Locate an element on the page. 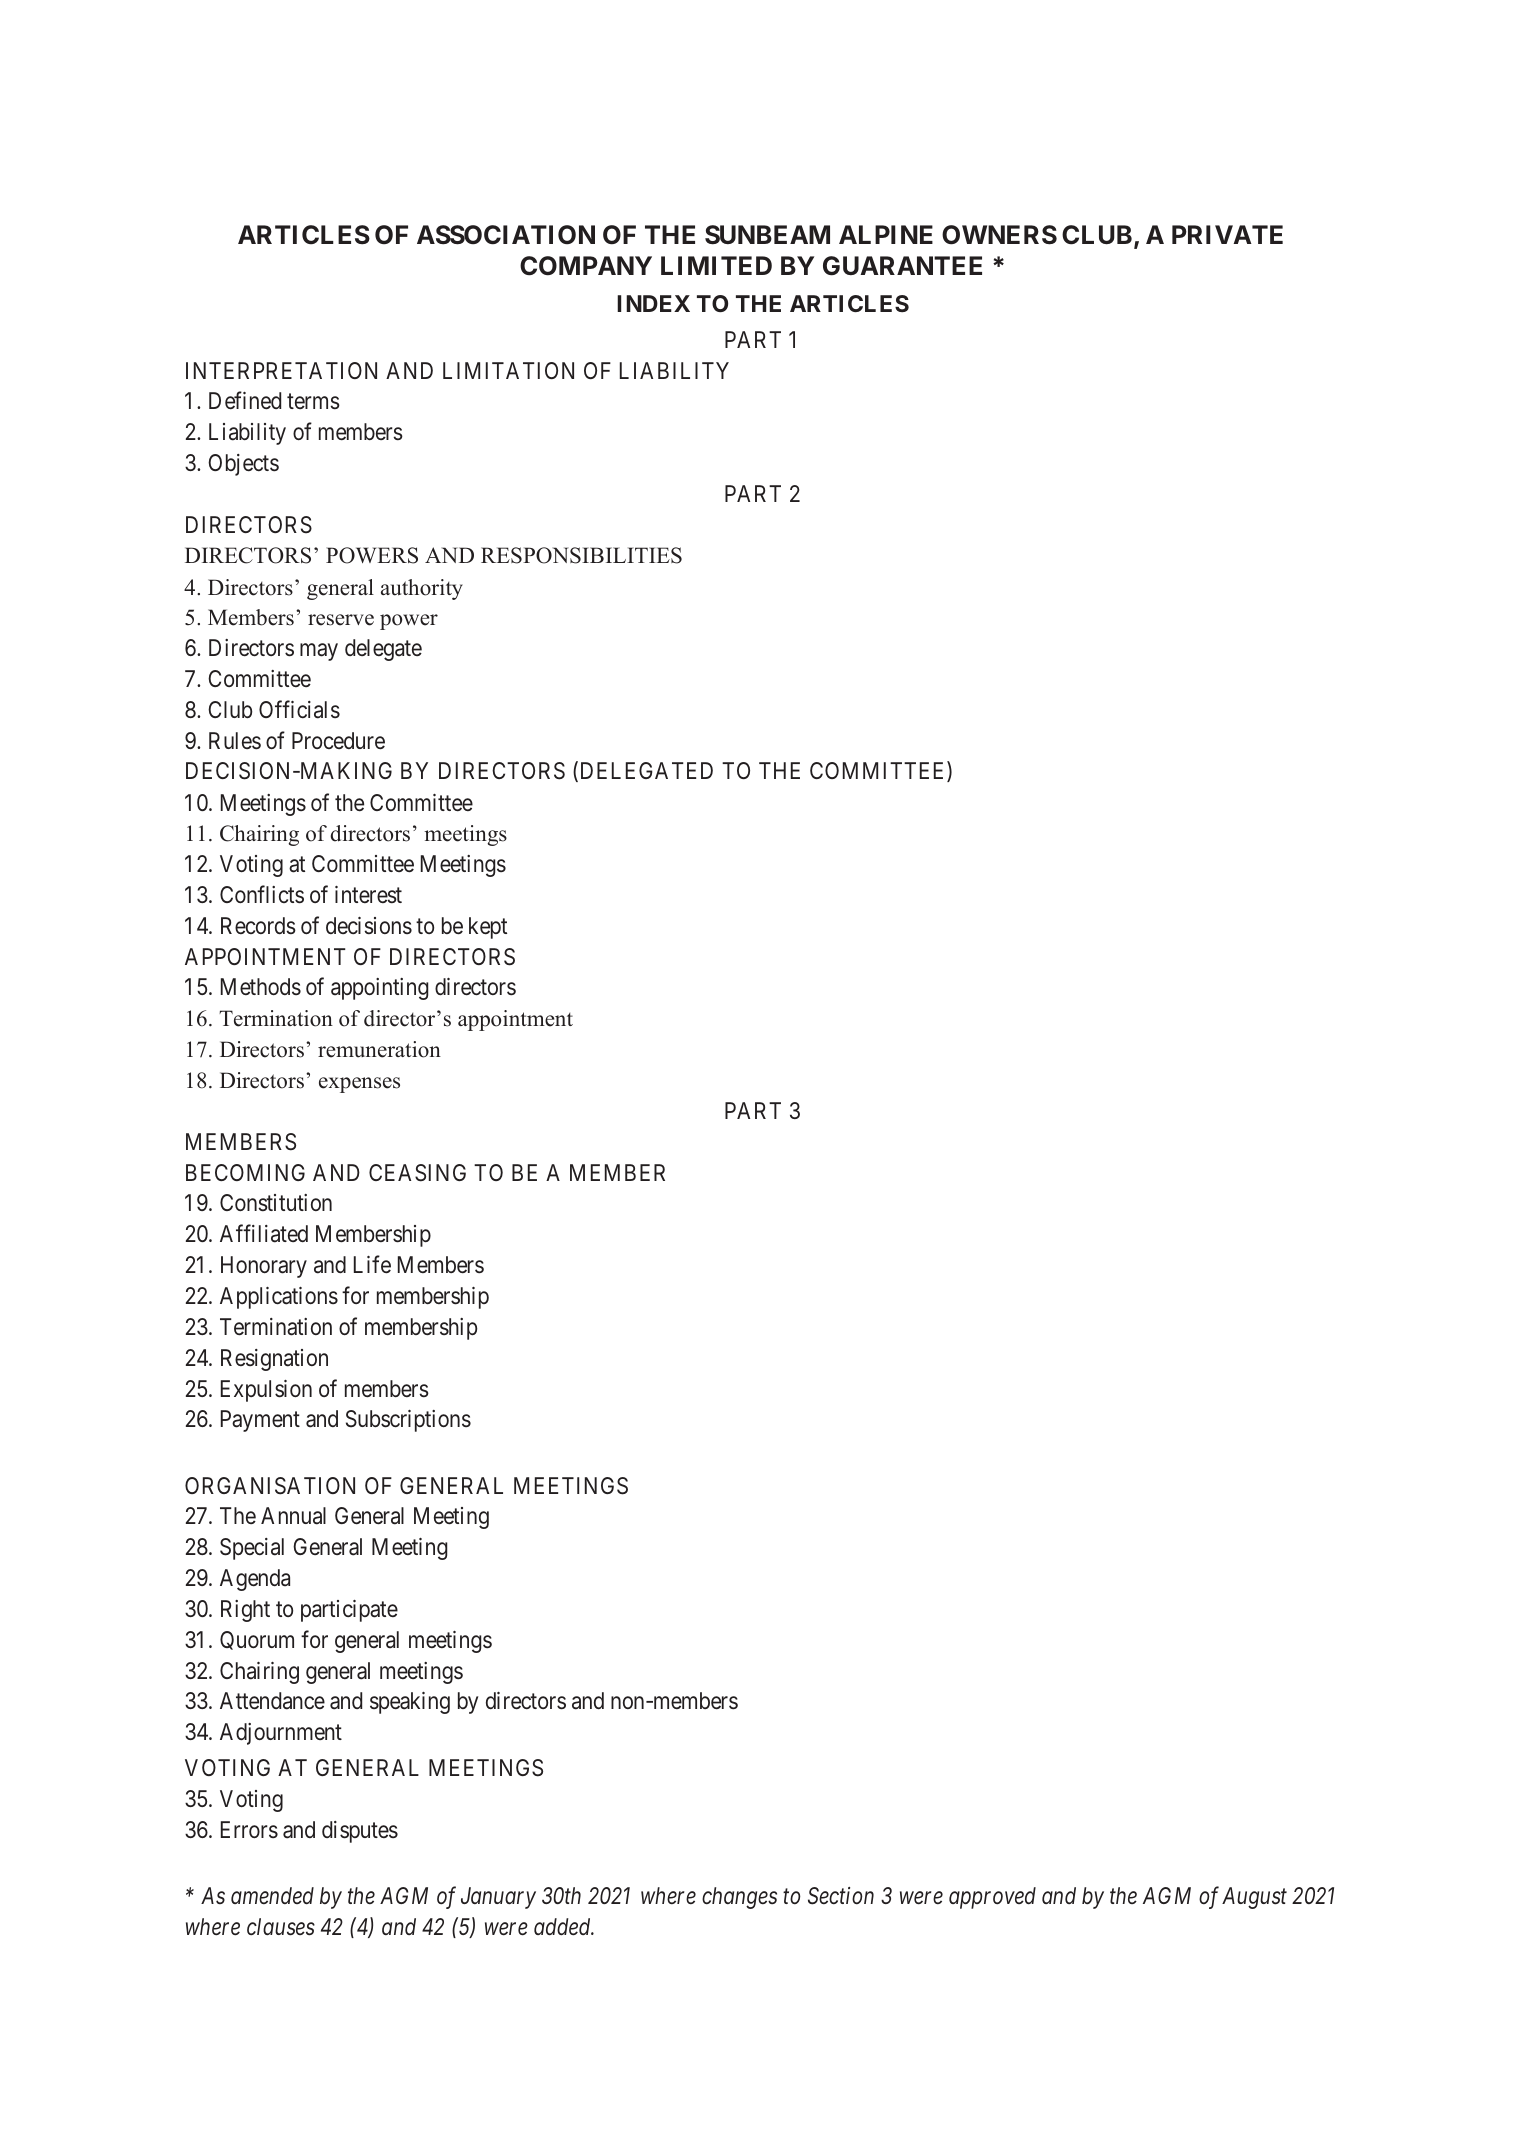 This page has height=2155, width=1524. CEASING is located at coordinates (417, 1173).
